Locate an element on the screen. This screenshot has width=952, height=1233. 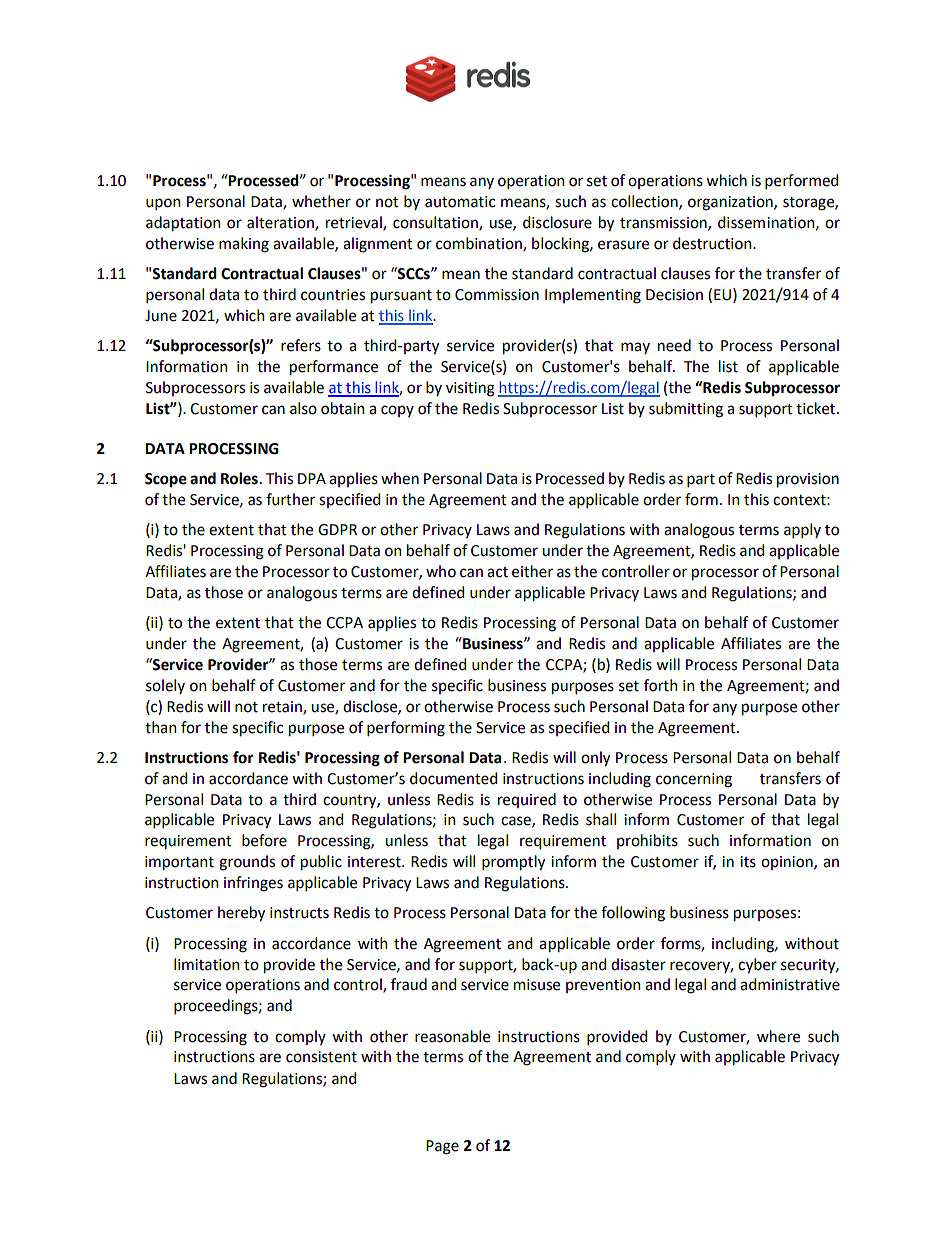
making is located at coordinates (244, 245).
